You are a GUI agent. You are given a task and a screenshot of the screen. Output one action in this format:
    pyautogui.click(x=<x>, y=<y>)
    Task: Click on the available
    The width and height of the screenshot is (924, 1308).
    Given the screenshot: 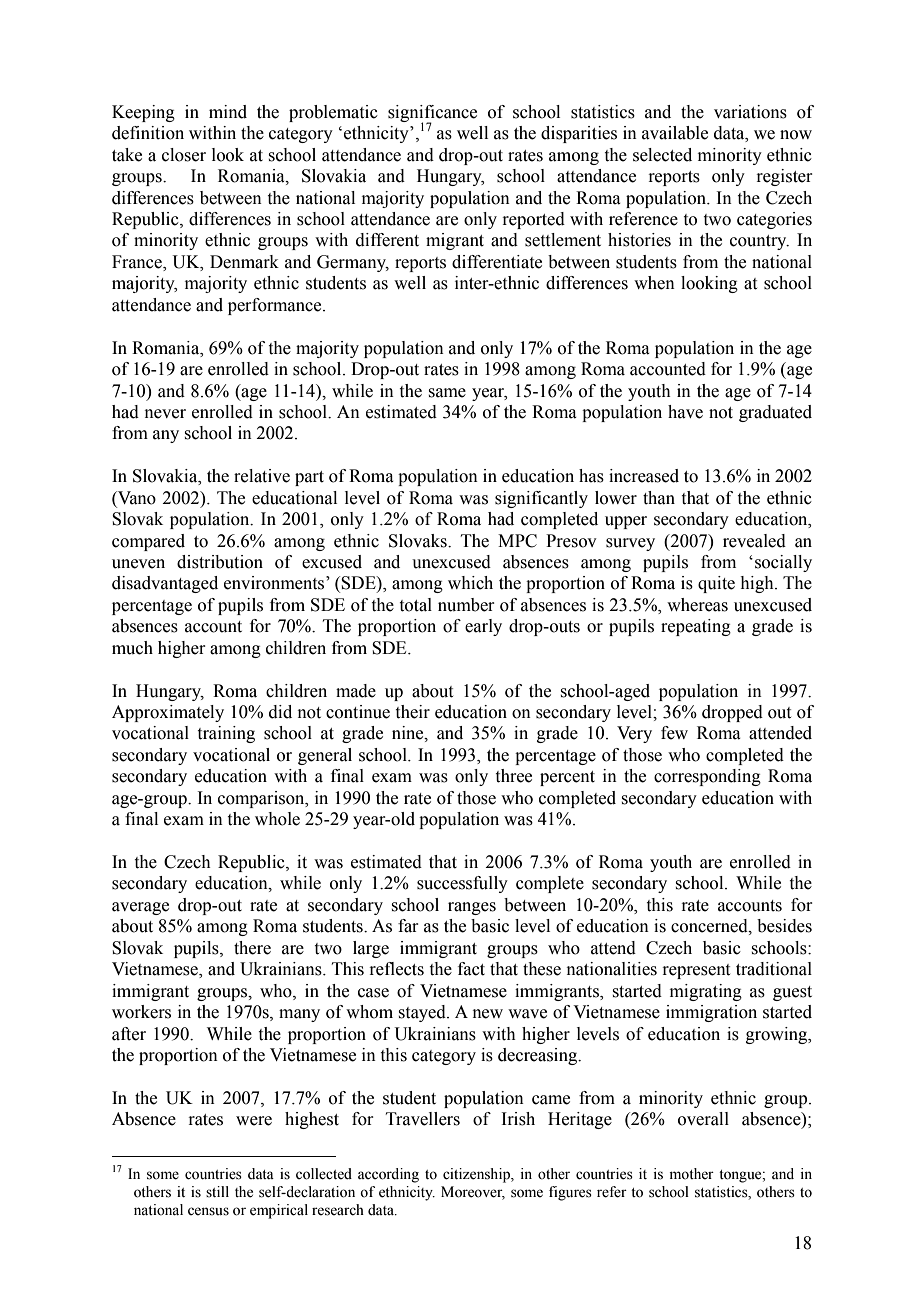 What is the action you would take?
    pyautogui.click(x=675, y=133)
